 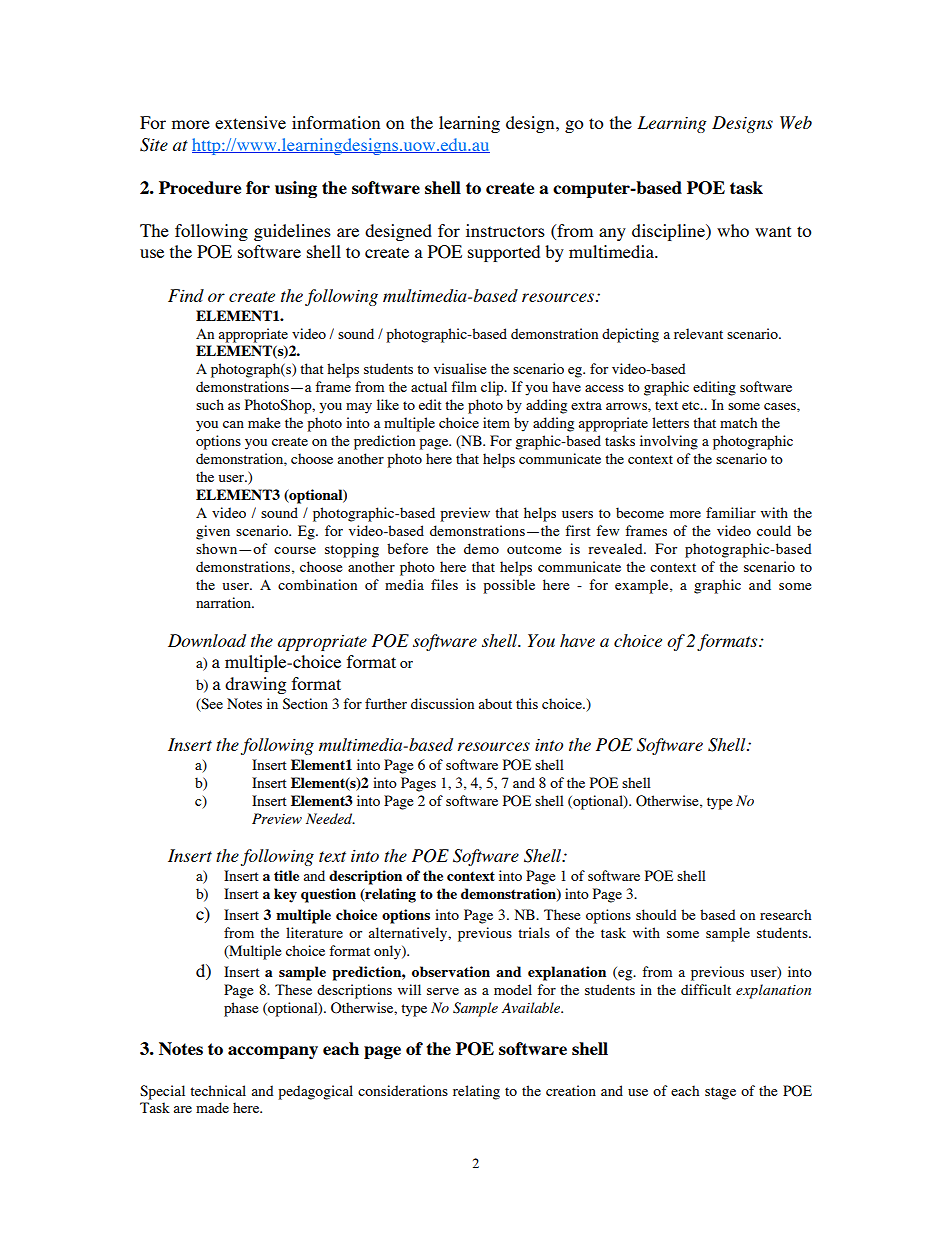 What do you see at coordinates (496, 422) in the screenshot?
I see `item` at bounding box center [496, 422].
